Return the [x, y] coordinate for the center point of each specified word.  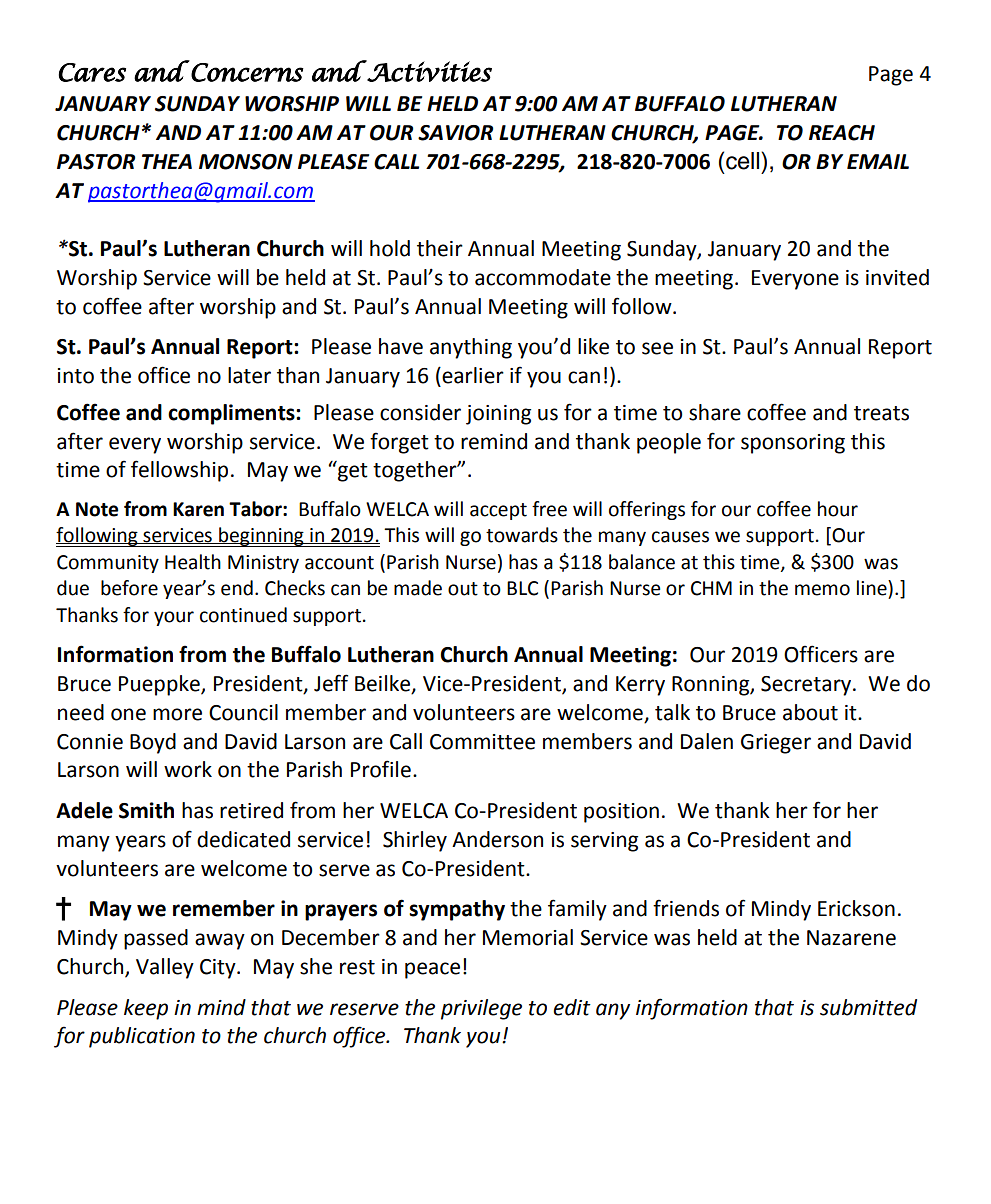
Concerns [247, 72]
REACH [842, 133]
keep [146, 1009]
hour [838, 509]
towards [522, 535]
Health [193, 562]
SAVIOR [455, 133]
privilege [481, 1009]
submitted [868, 1007]
